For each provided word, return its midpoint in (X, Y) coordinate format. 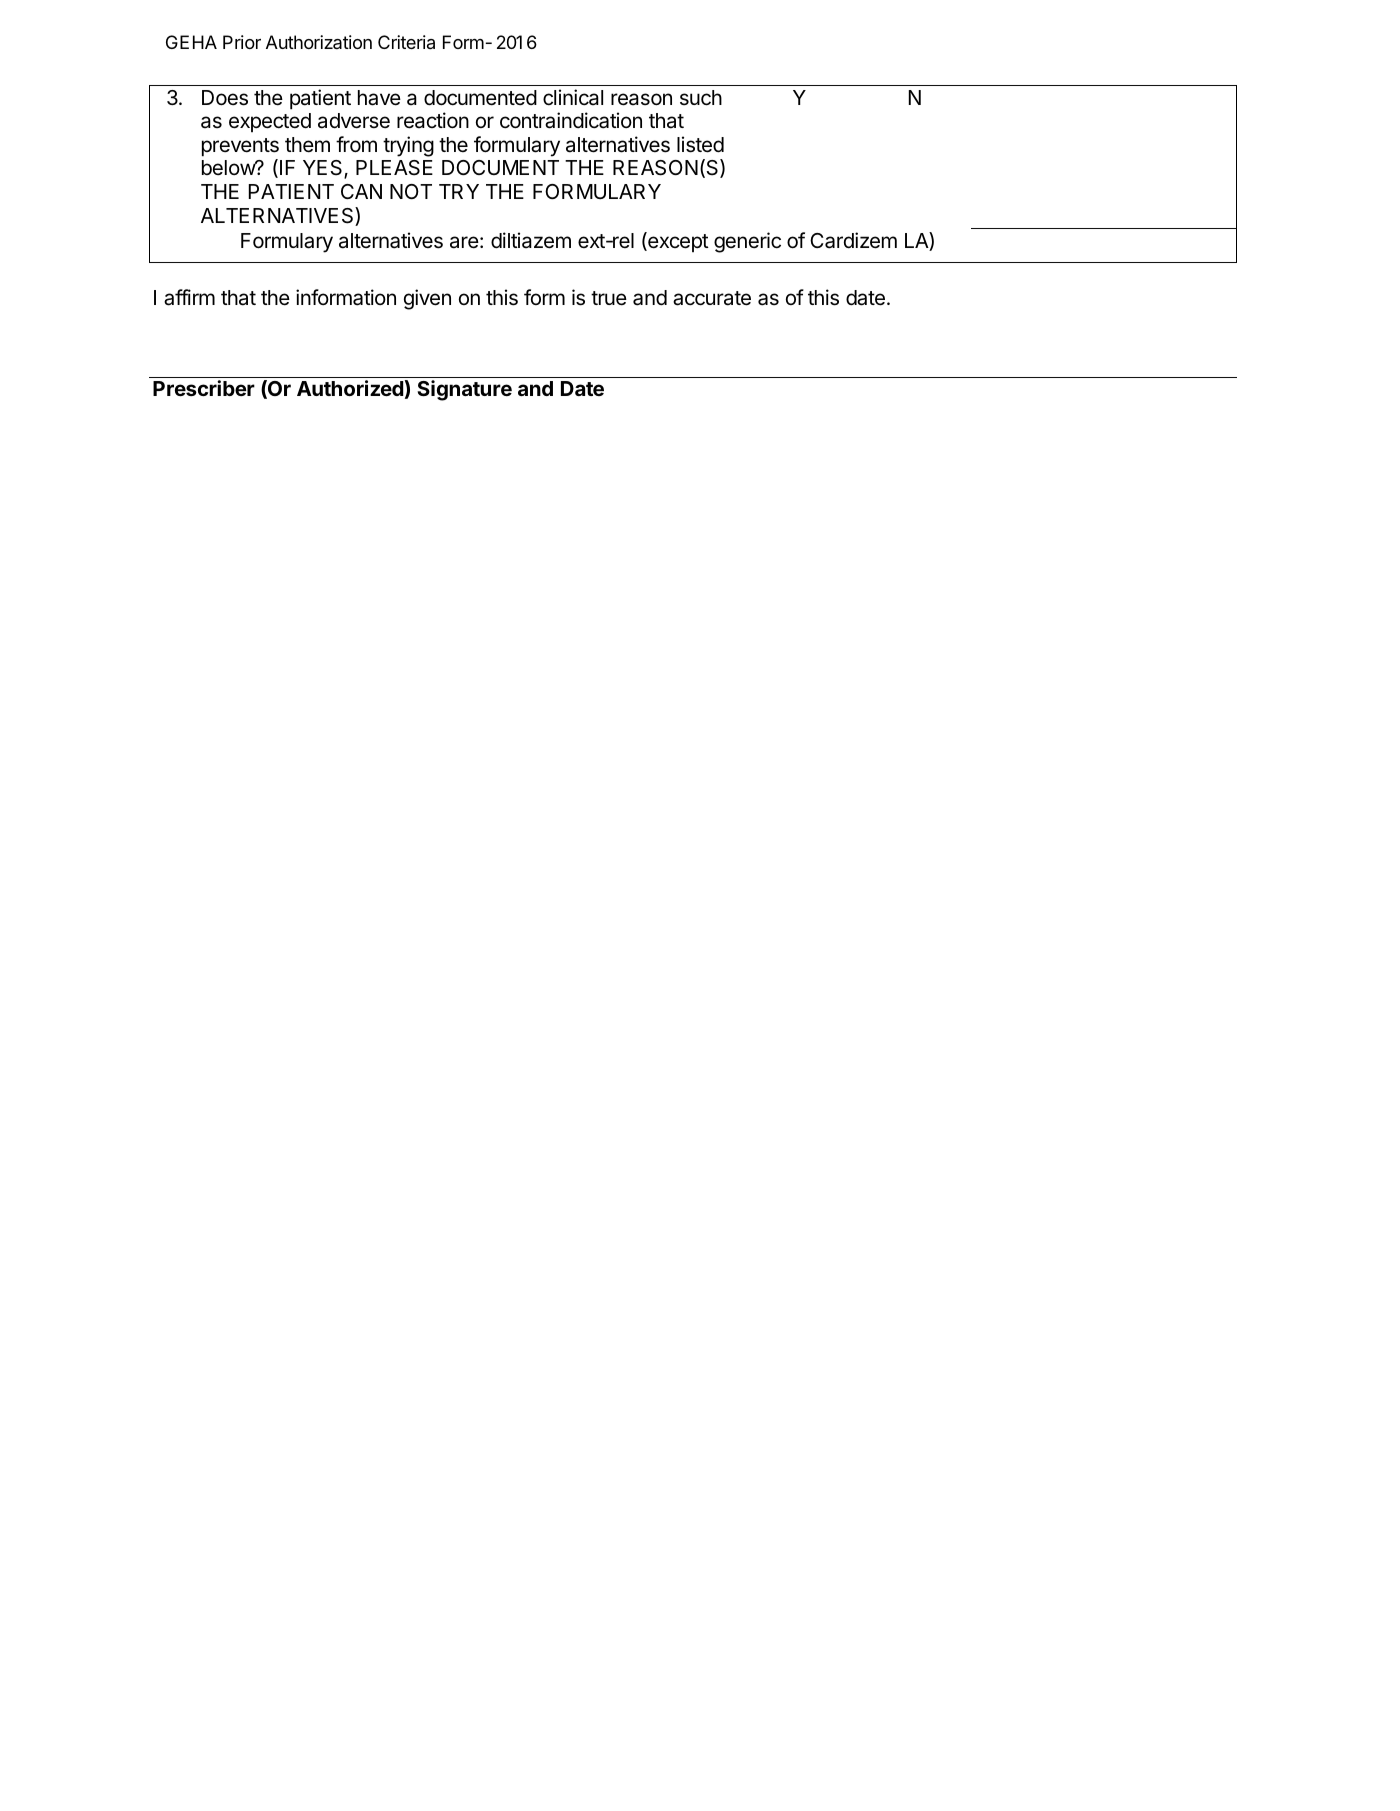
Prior (242, 42)
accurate (712, 298)
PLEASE (394, 168)
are (464, 242)
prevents (240, 147)
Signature (464, 390)
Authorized (350, 388)
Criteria (406, 42)
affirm (189, 297)
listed (700, 144)
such (701, 98)
